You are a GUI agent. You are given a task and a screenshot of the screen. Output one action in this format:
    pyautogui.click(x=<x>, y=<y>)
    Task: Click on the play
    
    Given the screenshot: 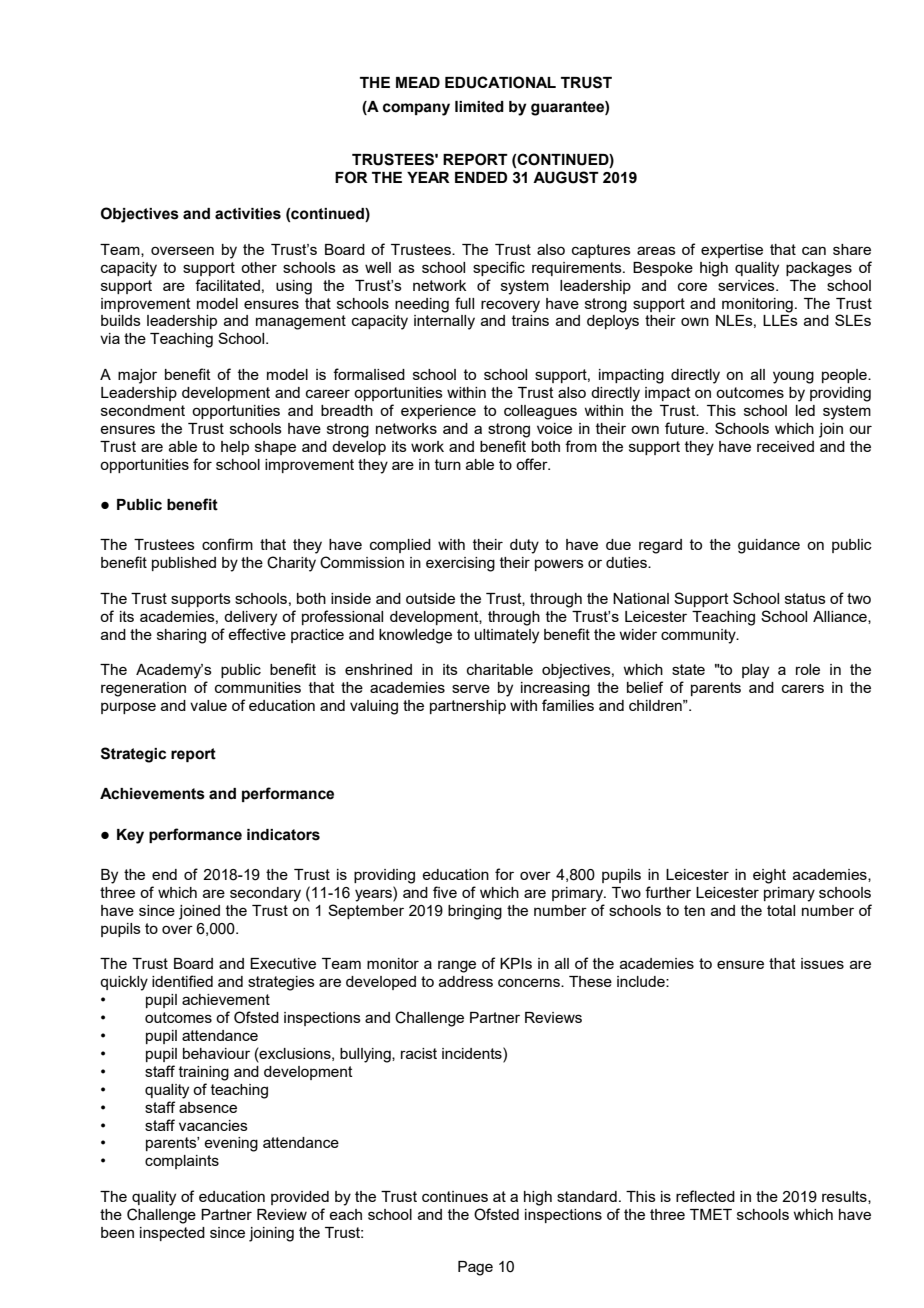 What is the action you would take?
    pyautogui.click(x=755, y=671)
